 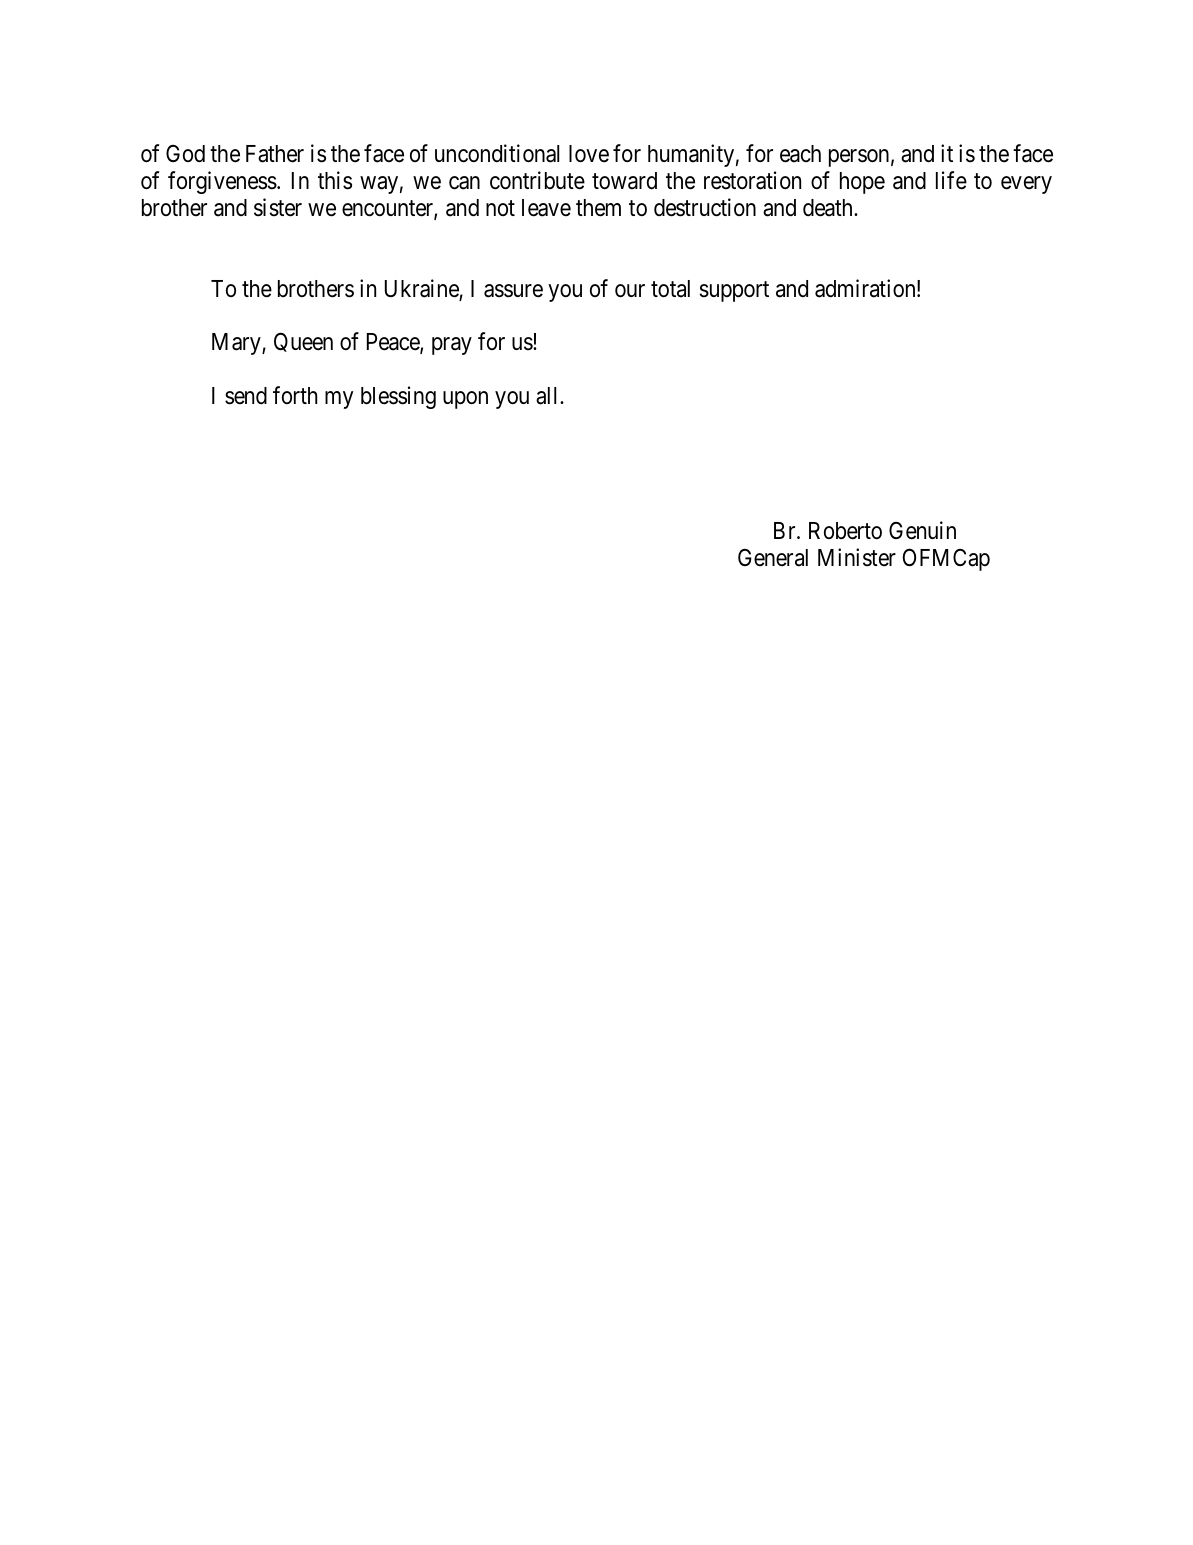 I want to click on forth, so click(x=295, y=395).
